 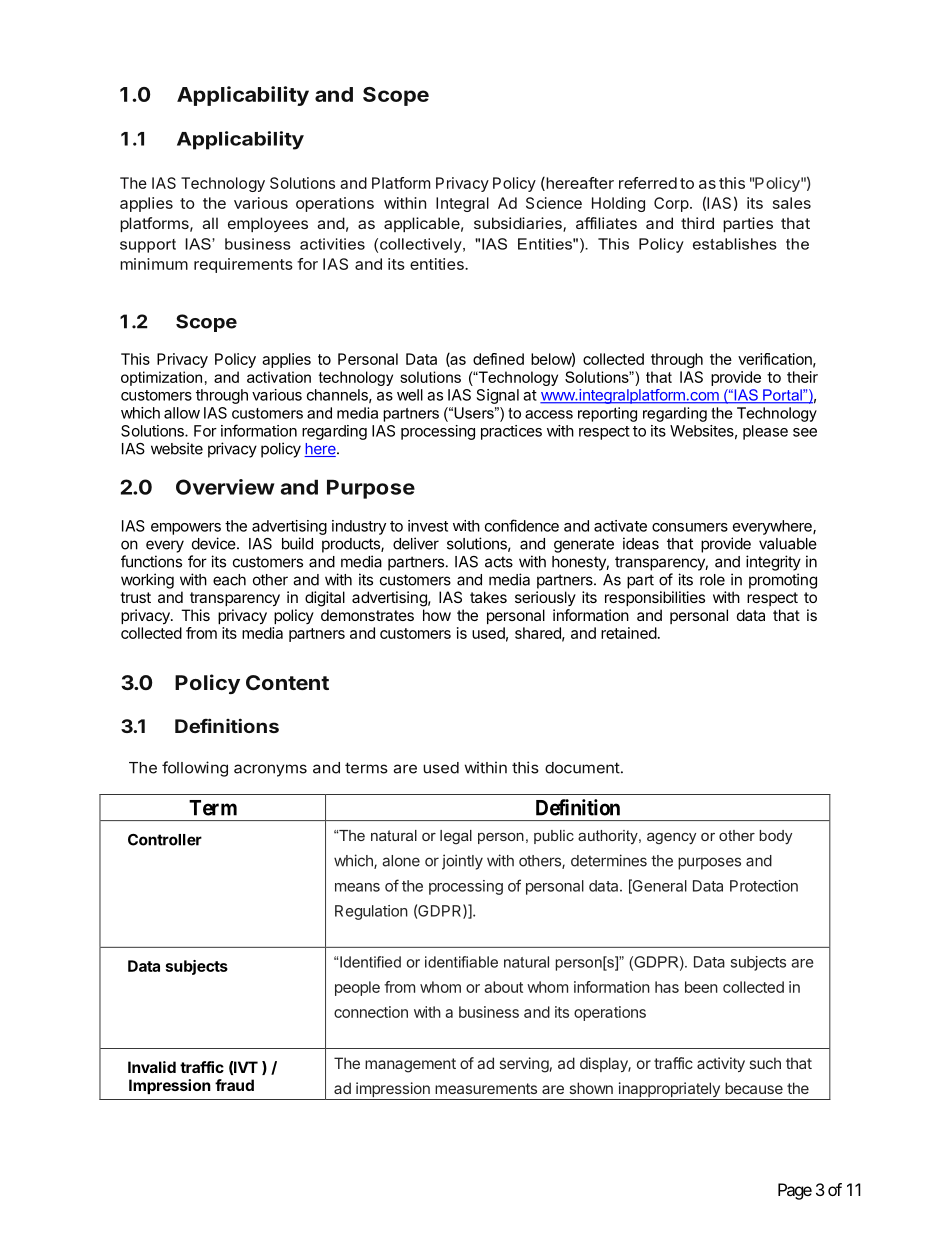 What do you see at coordinates (243, 265) in the image?
I see `requirements` at bounding box center [243, 265].
